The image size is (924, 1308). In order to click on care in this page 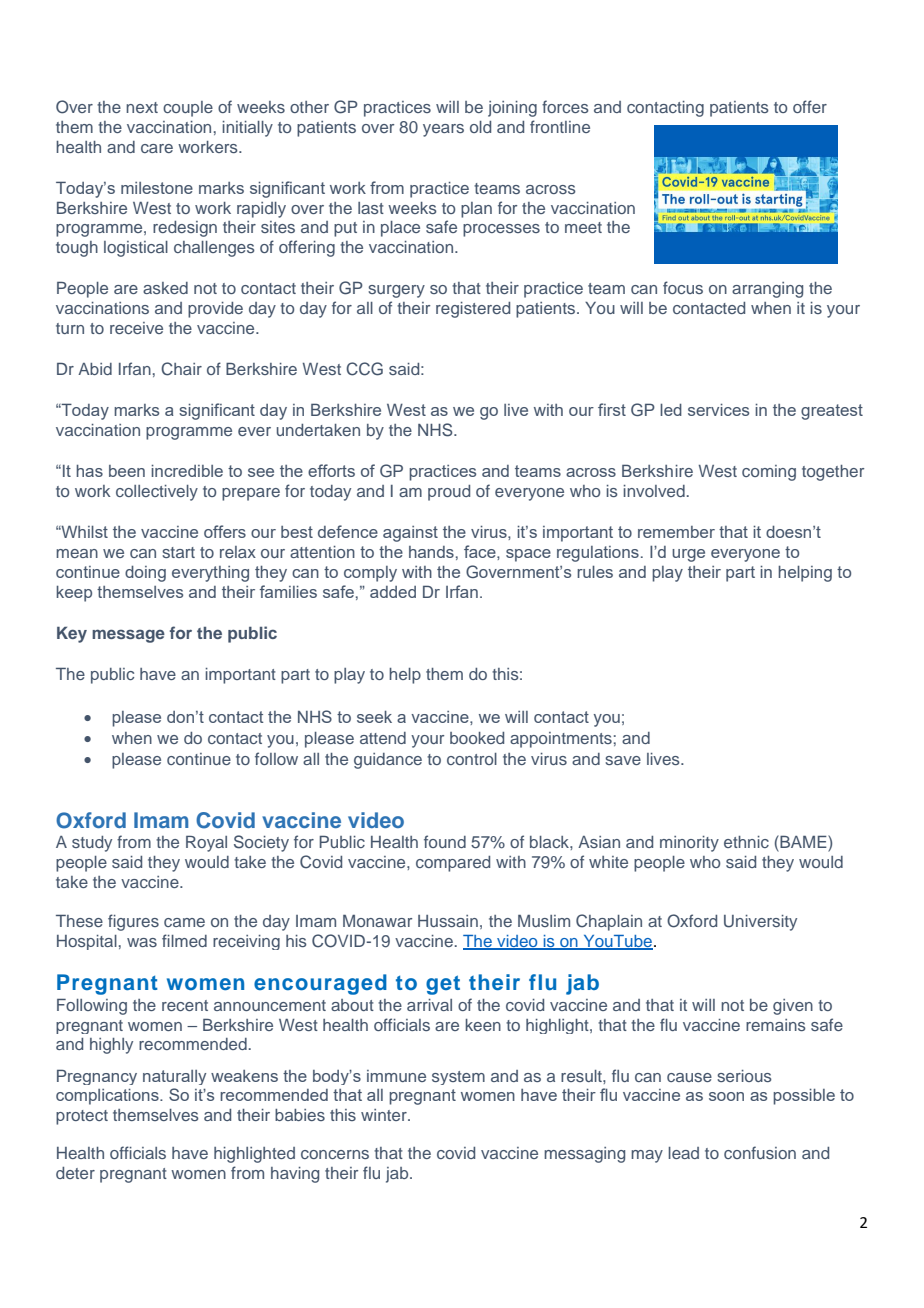, I will do `click(157, 148)`.
